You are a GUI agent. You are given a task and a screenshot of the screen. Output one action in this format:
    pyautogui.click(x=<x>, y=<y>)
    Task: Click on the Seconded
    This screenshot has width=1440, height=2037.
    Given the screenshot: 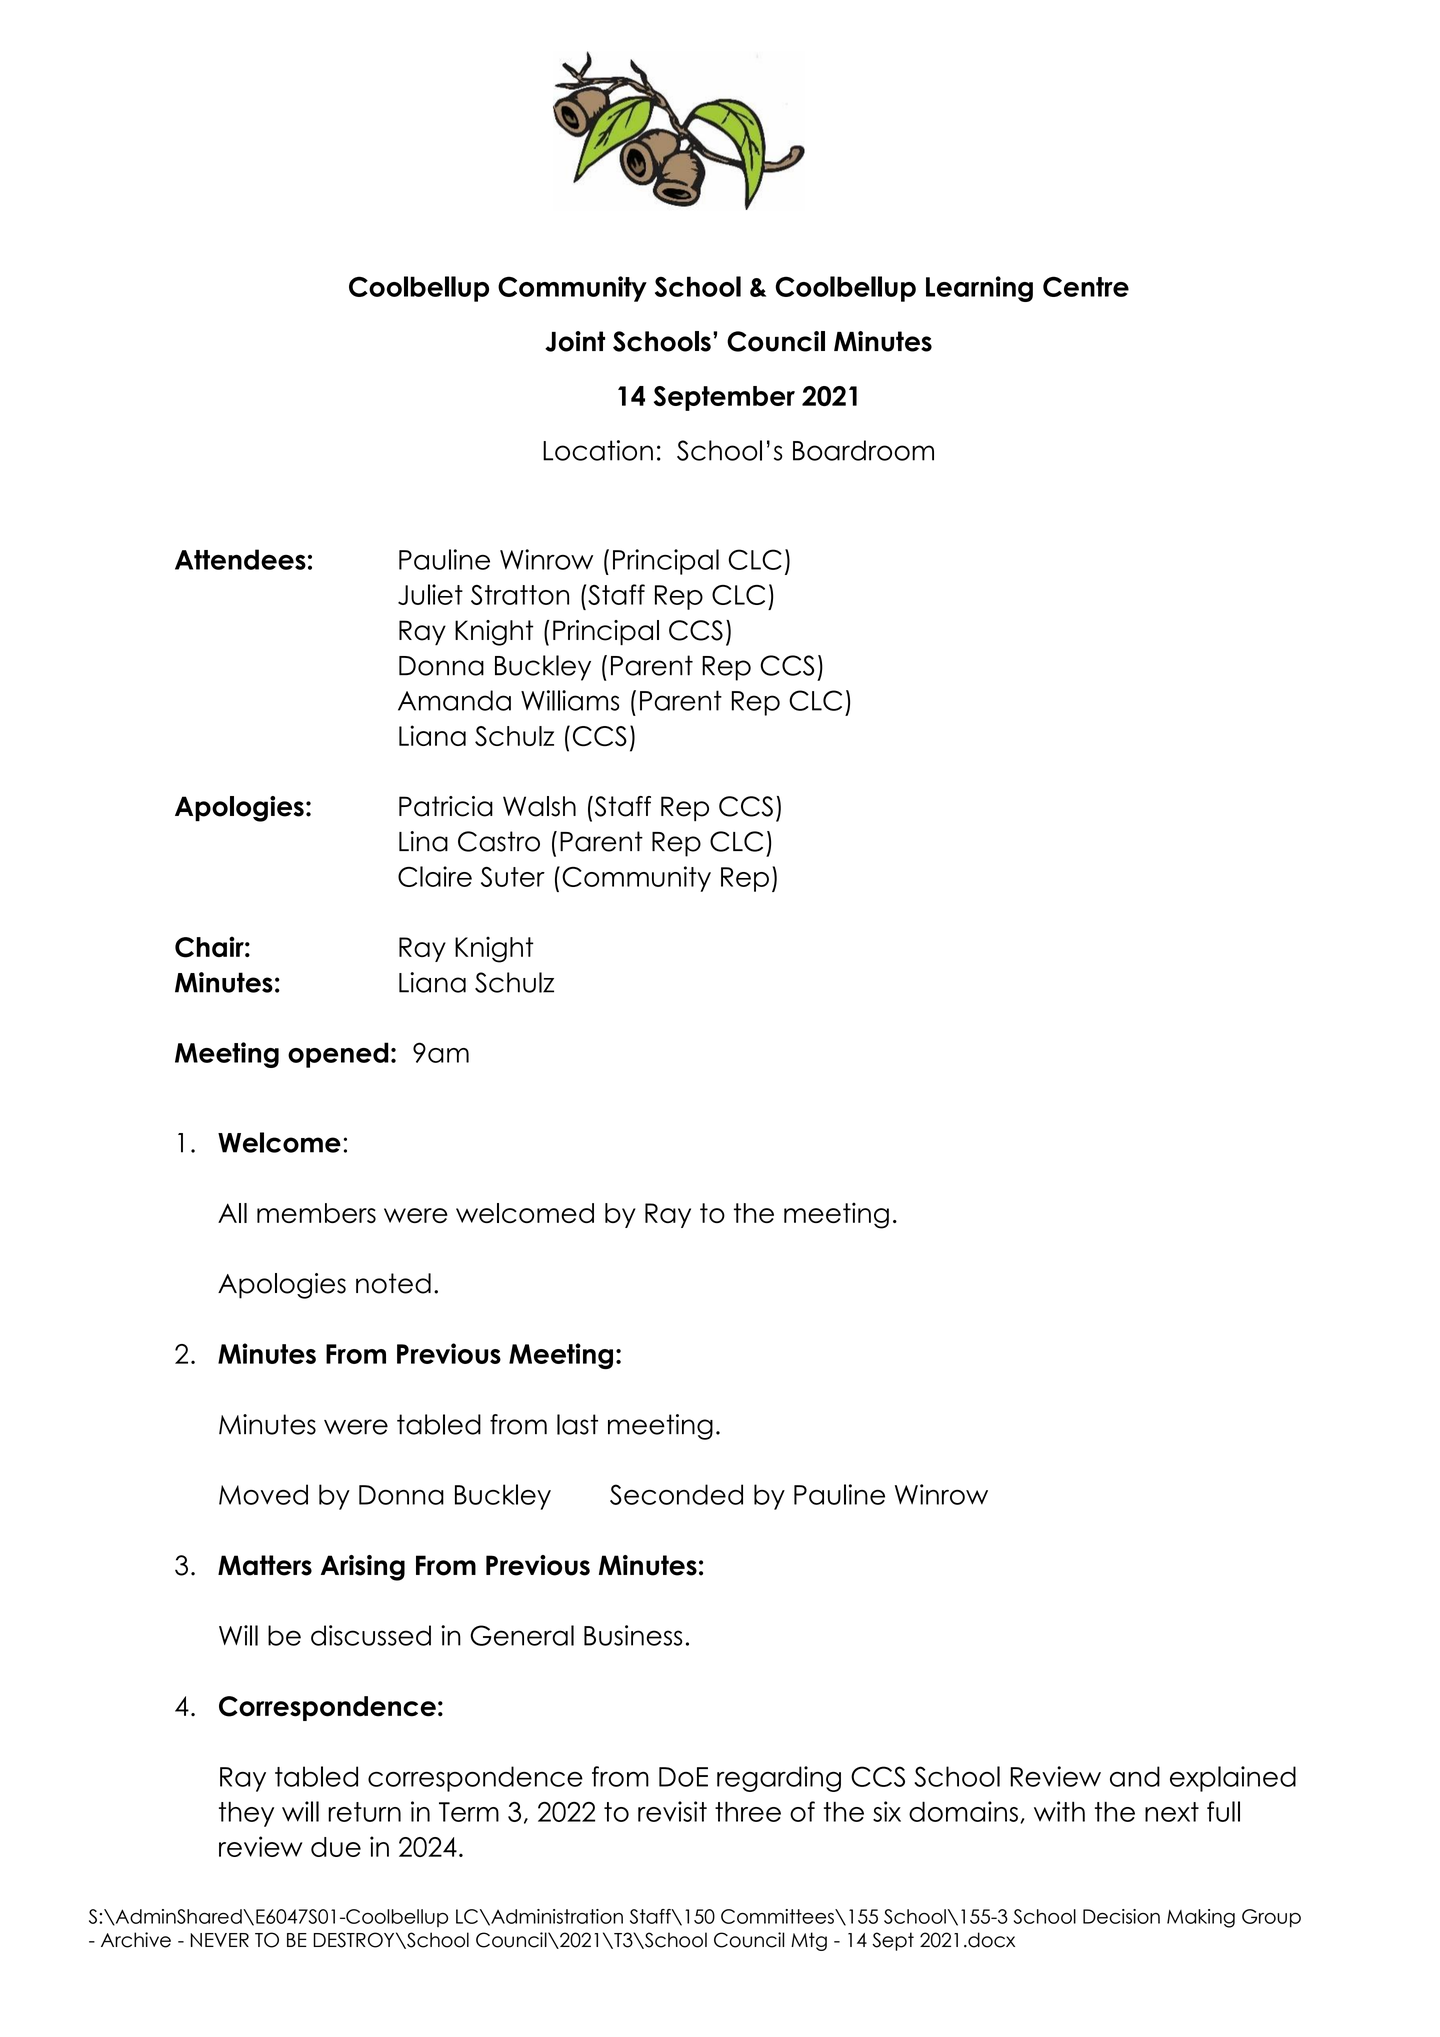 What is the action you would take?
    pyautogui.click(x=676, y=1494)
